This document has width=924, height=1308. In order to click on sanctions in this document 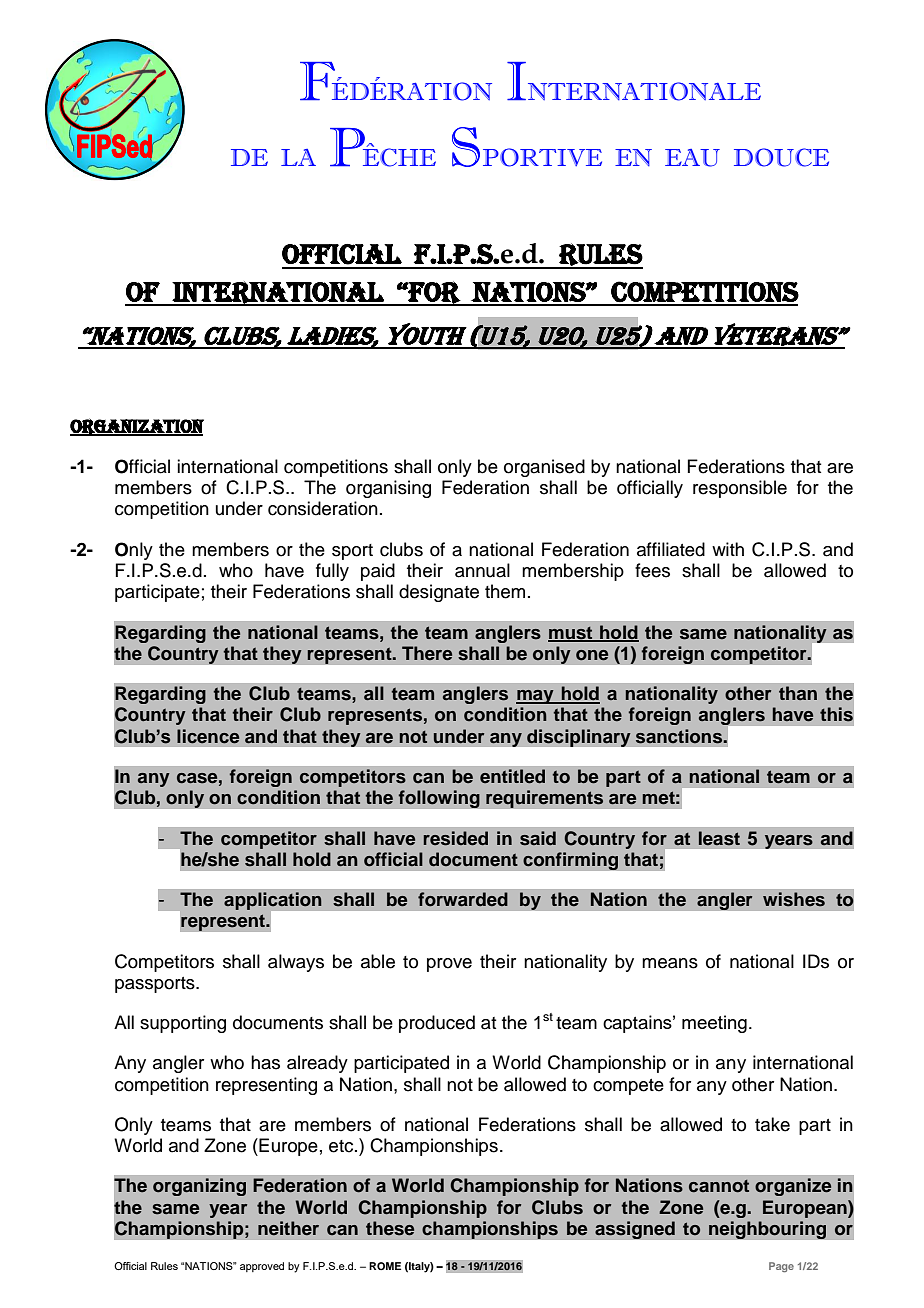, I will do `click(679, 736)`.
